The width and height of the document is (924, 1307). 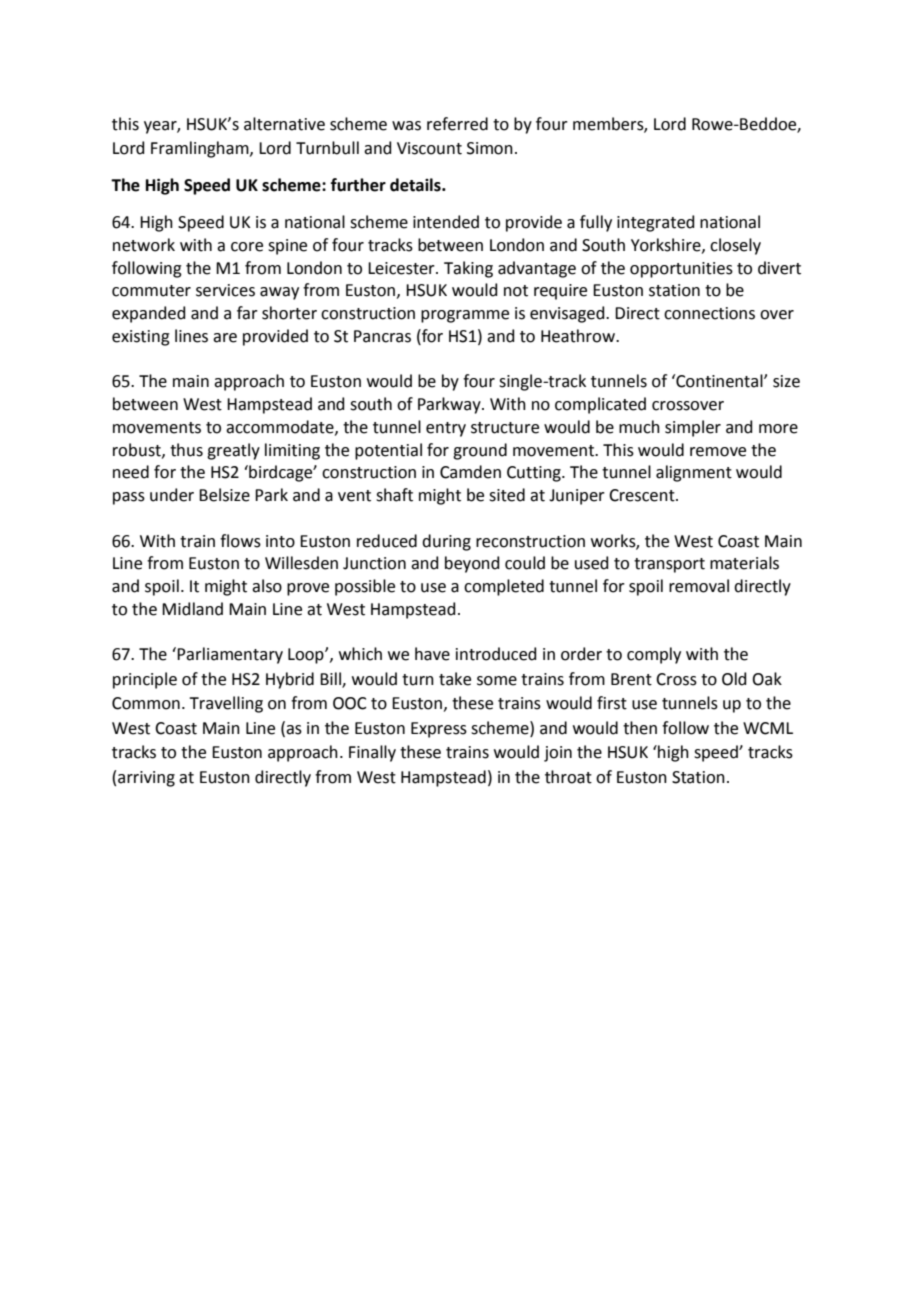 I want to click on arriving, so click(x=146, y=779).
